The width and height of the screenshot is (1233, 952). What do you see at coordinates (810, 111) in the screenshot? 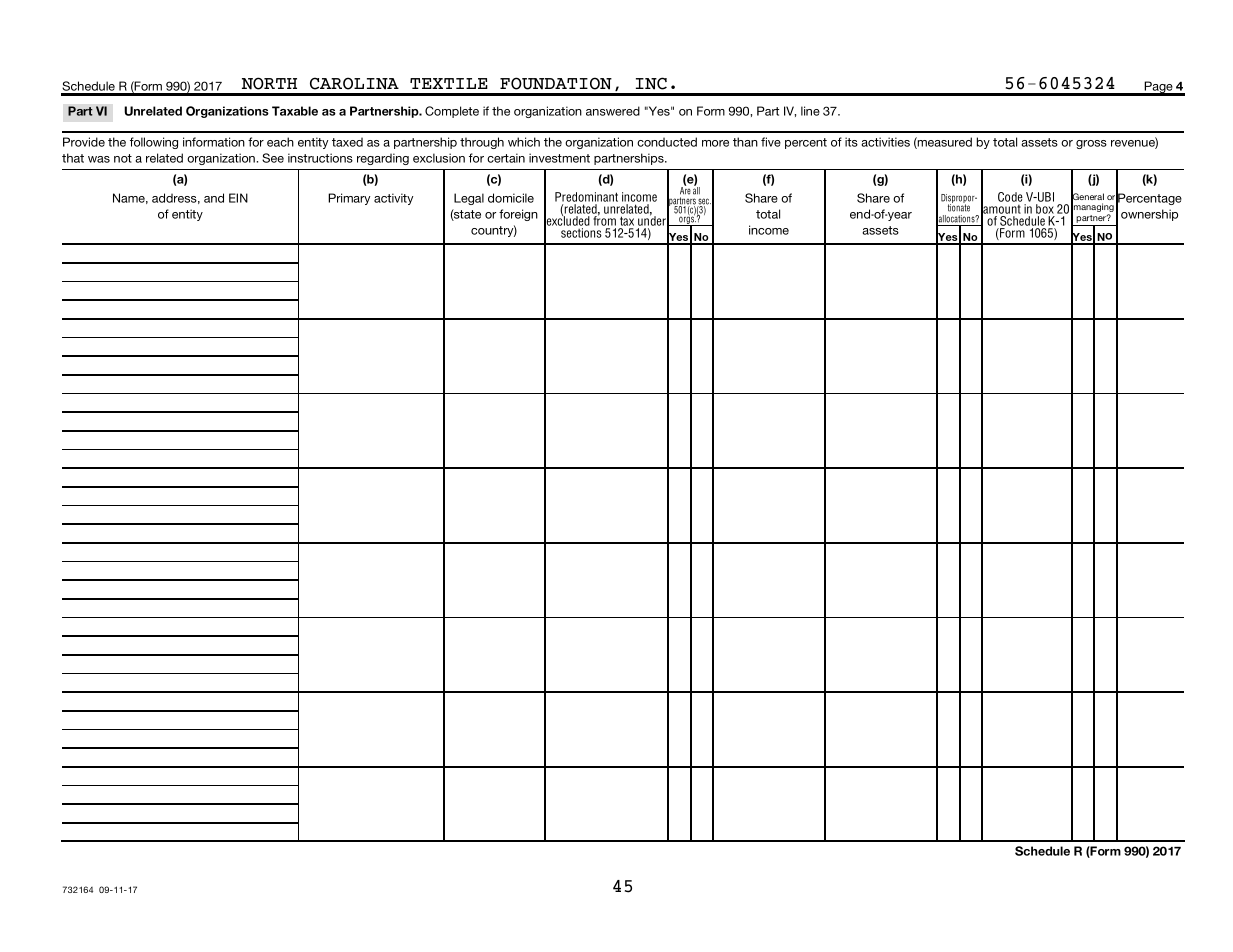
I see `line` at bounding box center [810, 111].
